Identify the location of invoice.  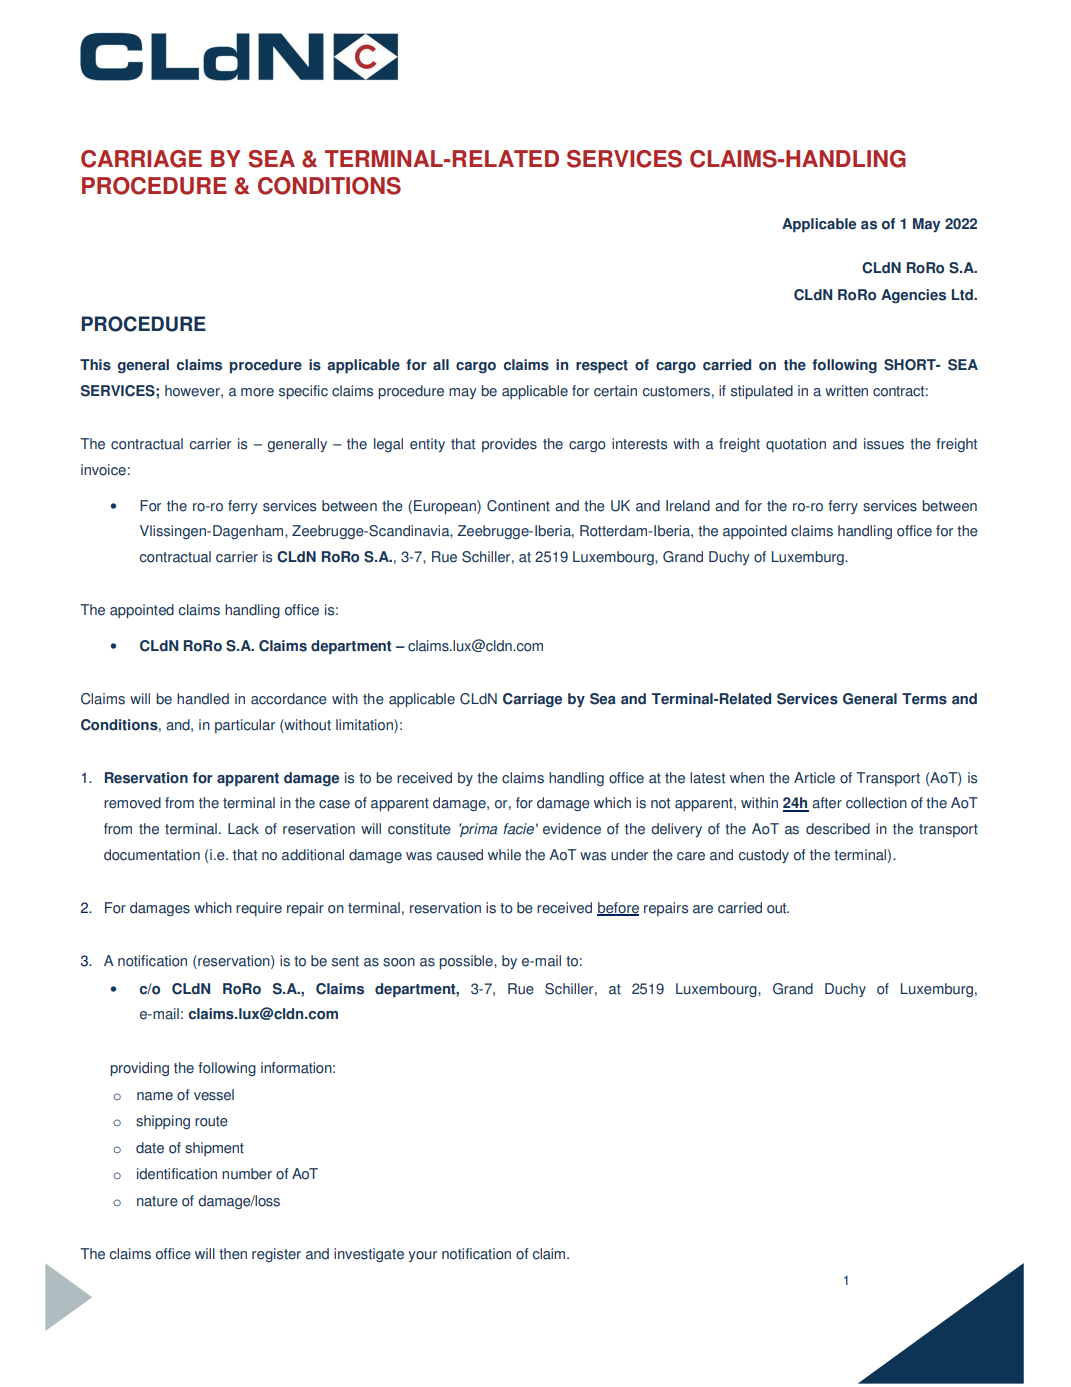
(103, 470).
